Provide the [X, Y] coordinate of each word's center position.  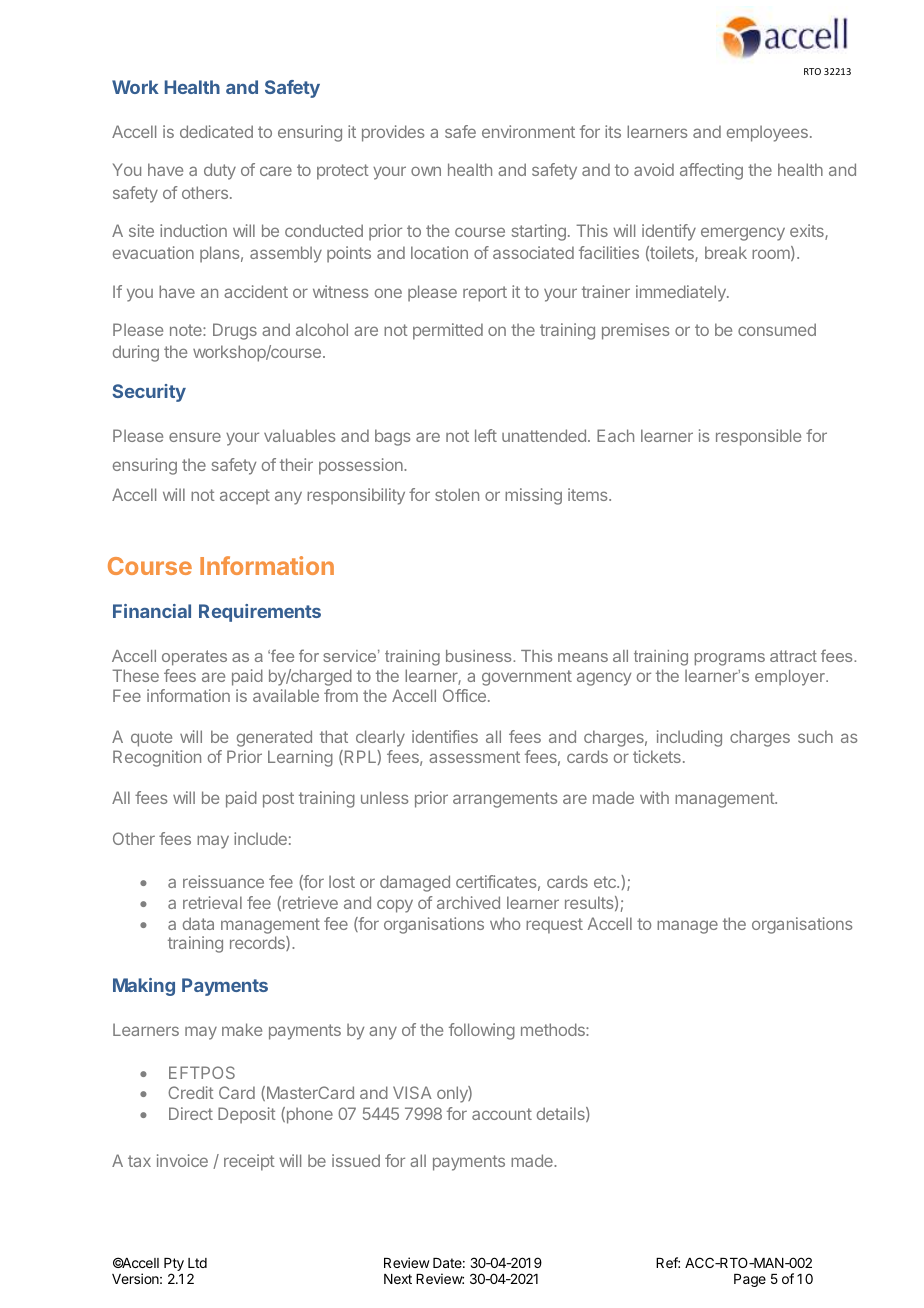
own [426, 171]
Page [750, 1280]
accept [245, 497]
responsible [758, 437]
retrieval [212, 902]
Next [398, 1279]
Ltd [197, 1263]
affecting [711, 171]
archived [468, 902]
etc [606, 882]
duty [220, 171]
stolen [457, 494]
